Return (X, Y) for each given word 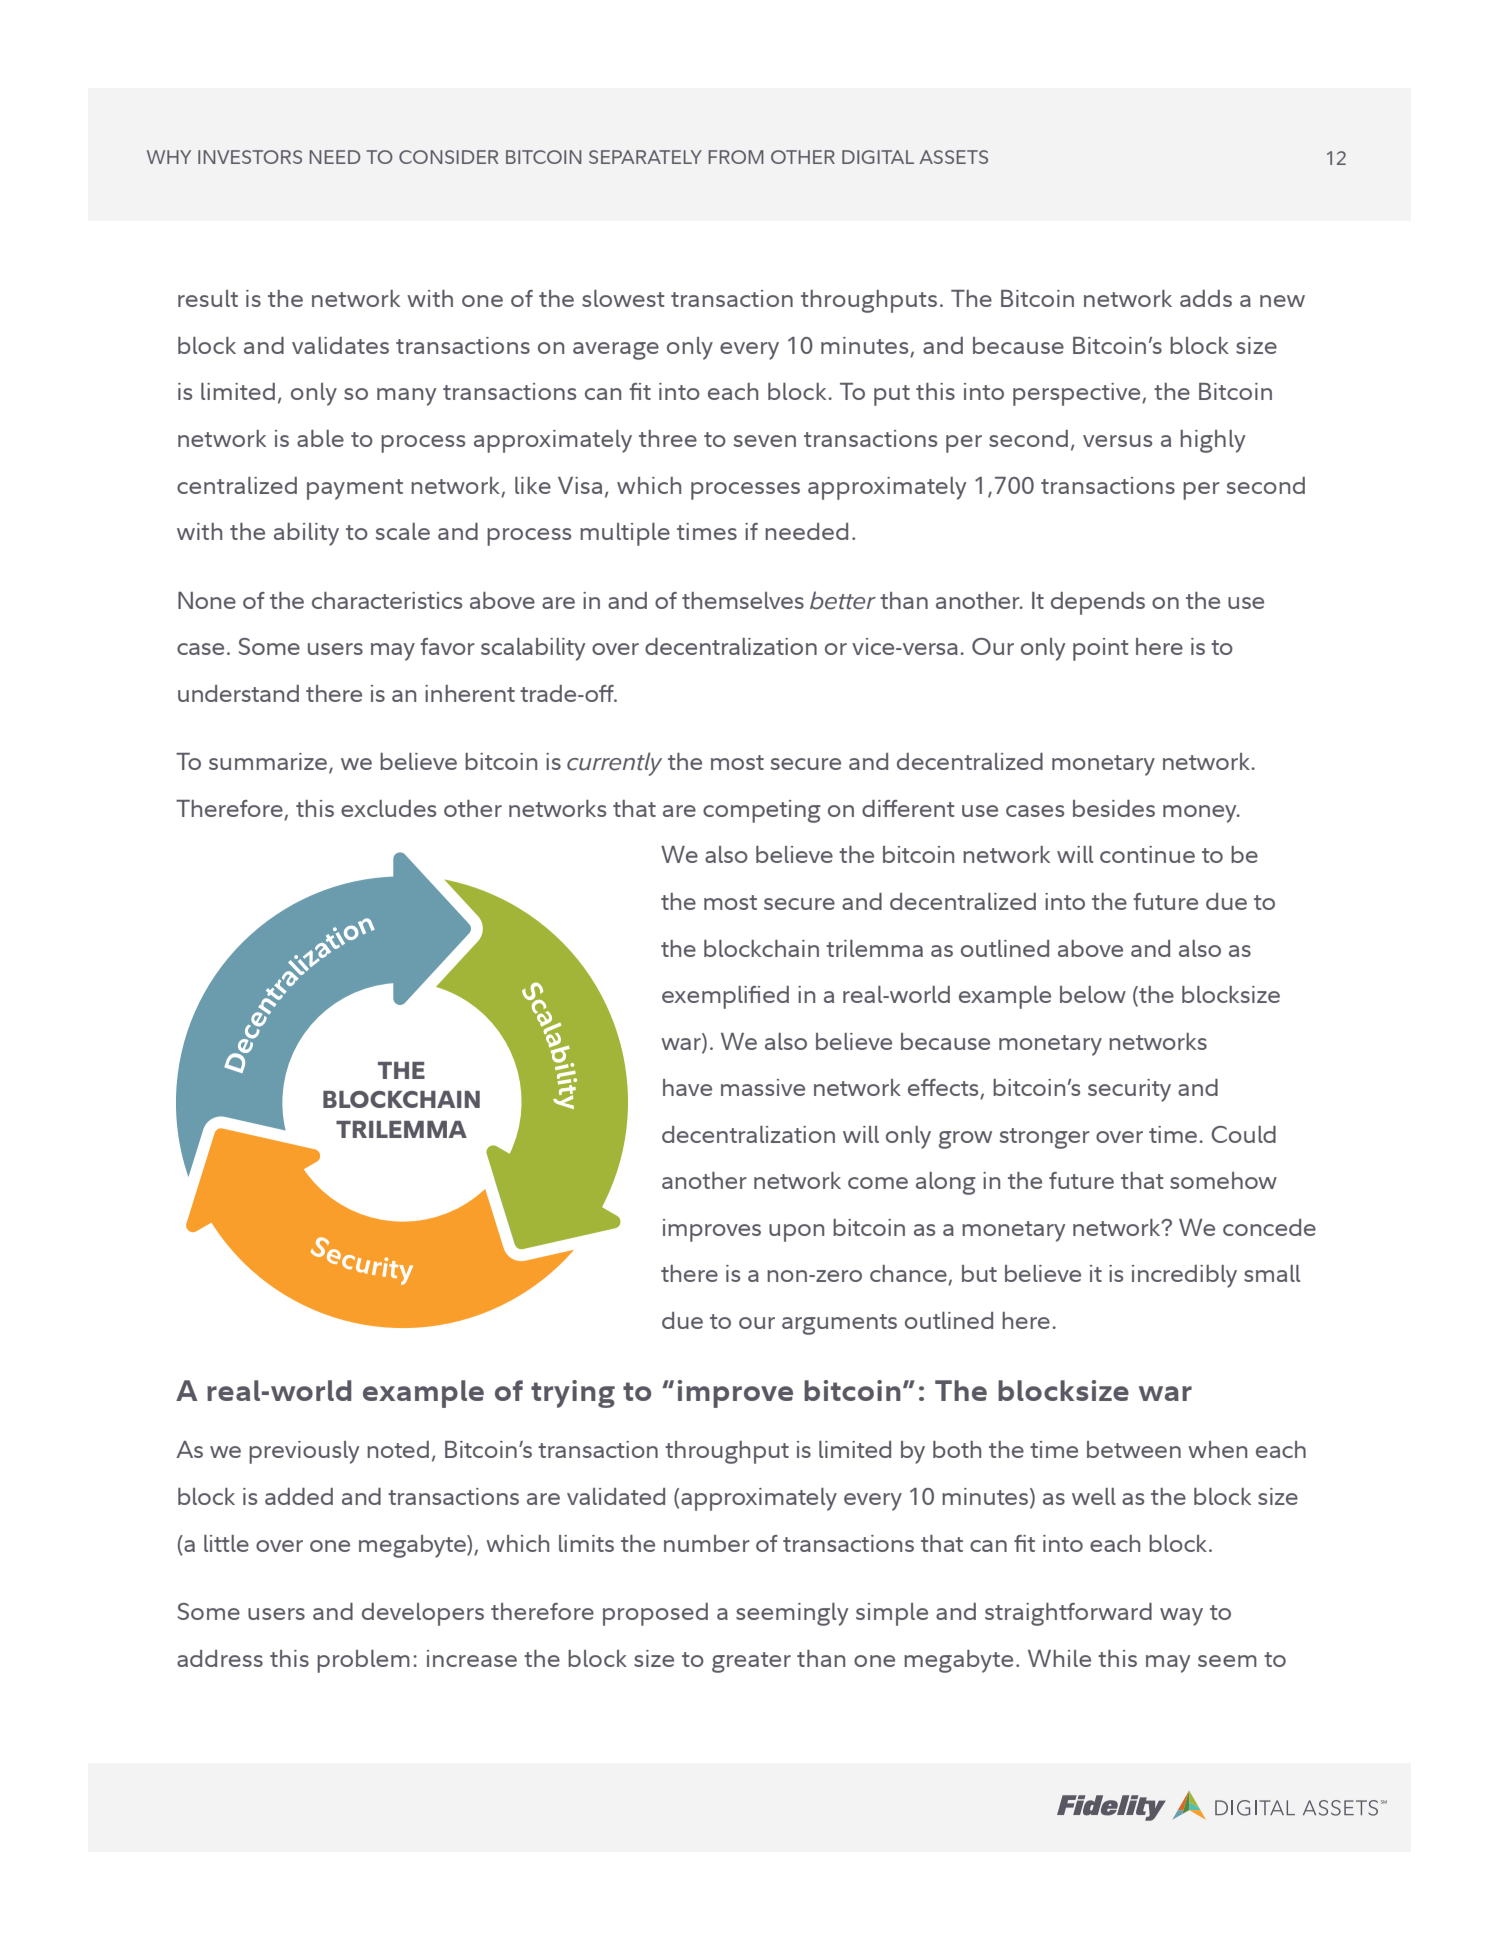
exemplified (725, 997)
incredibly (1184, 1276)
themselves (743, 600)
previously (304, 1452)
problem (363, 1661)
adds (1206, 298)
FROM (736, 157)
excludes (388, 808)
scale (403, 531)
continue (1147, 854)
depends (1098, 603)
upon (796, 1233)
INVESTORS (250, 157)
